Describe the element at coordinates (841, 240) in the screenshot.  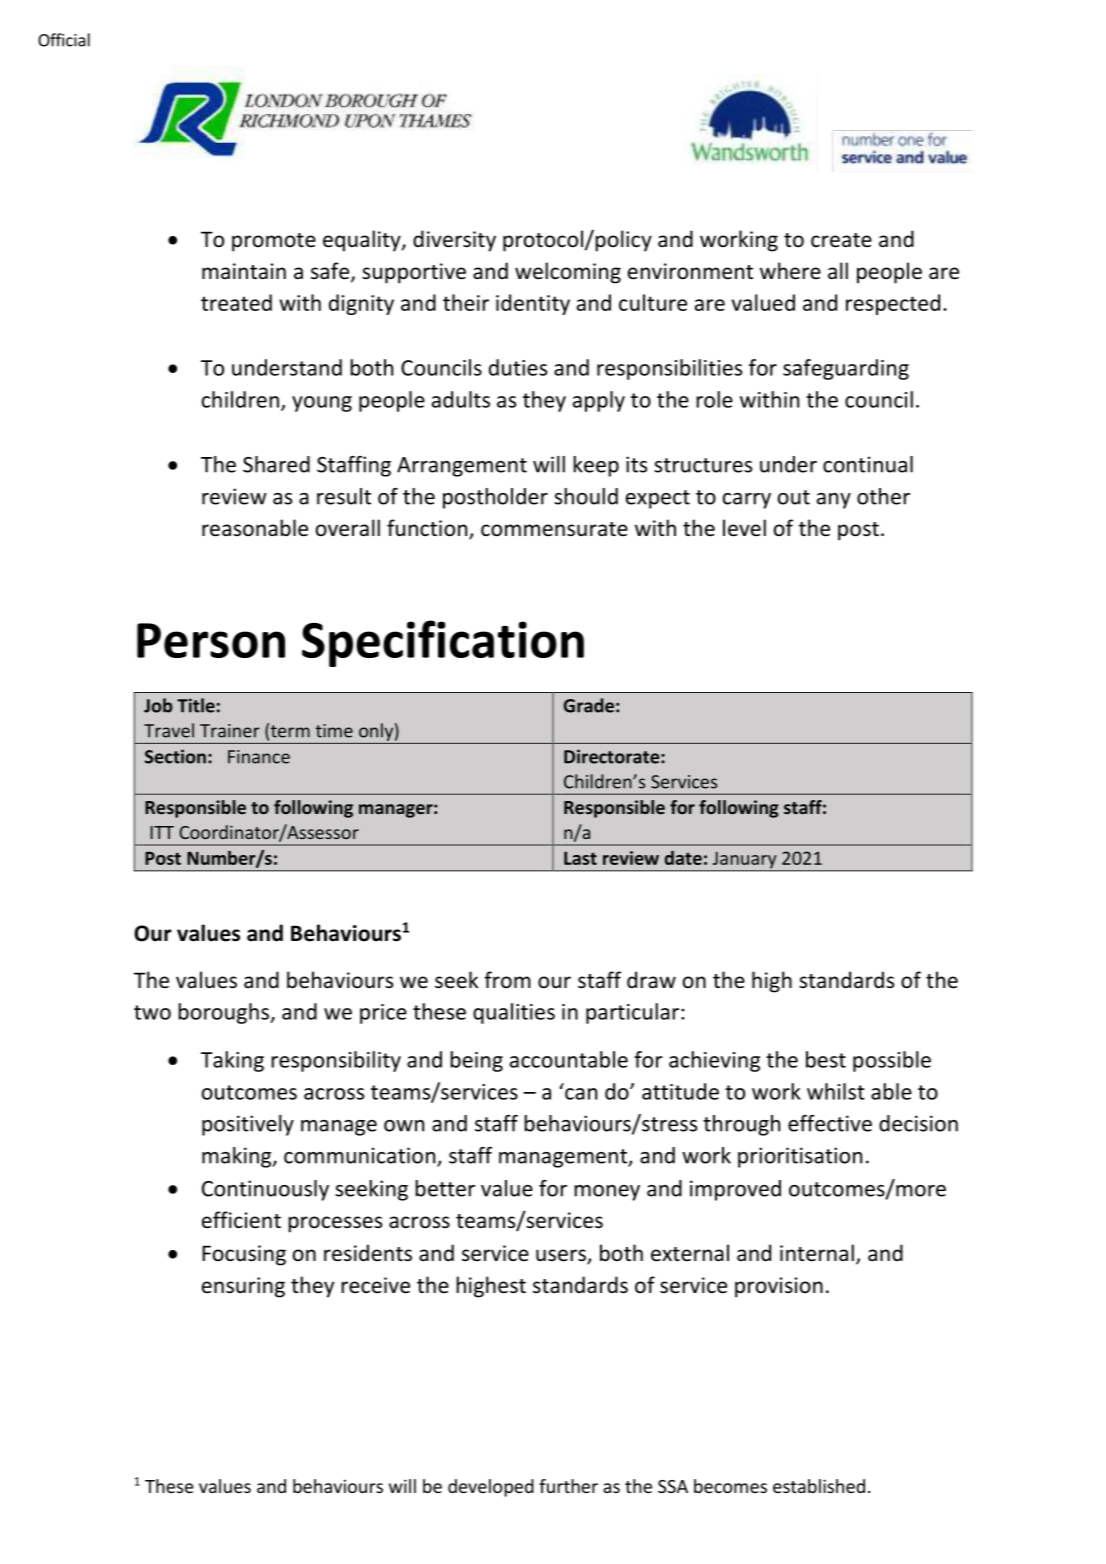
I see `create` at that location.
